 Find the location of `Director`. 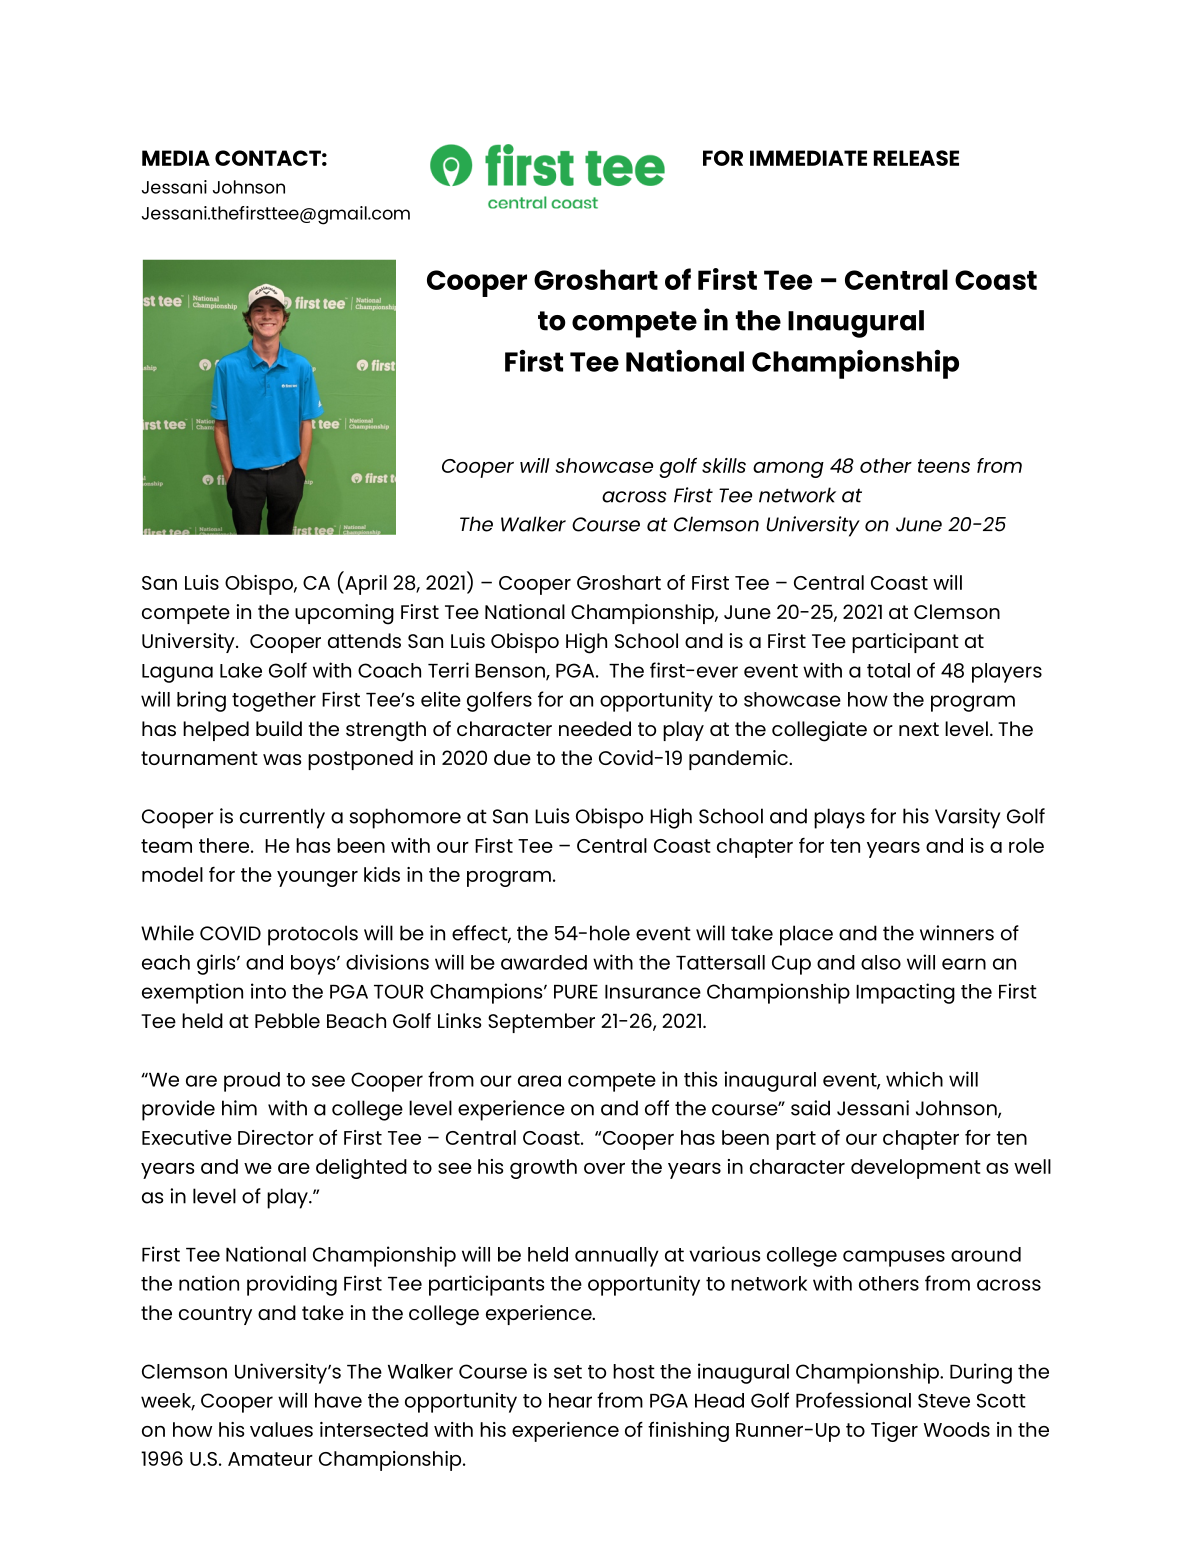

Director is located at coordinates (276, 1137).
